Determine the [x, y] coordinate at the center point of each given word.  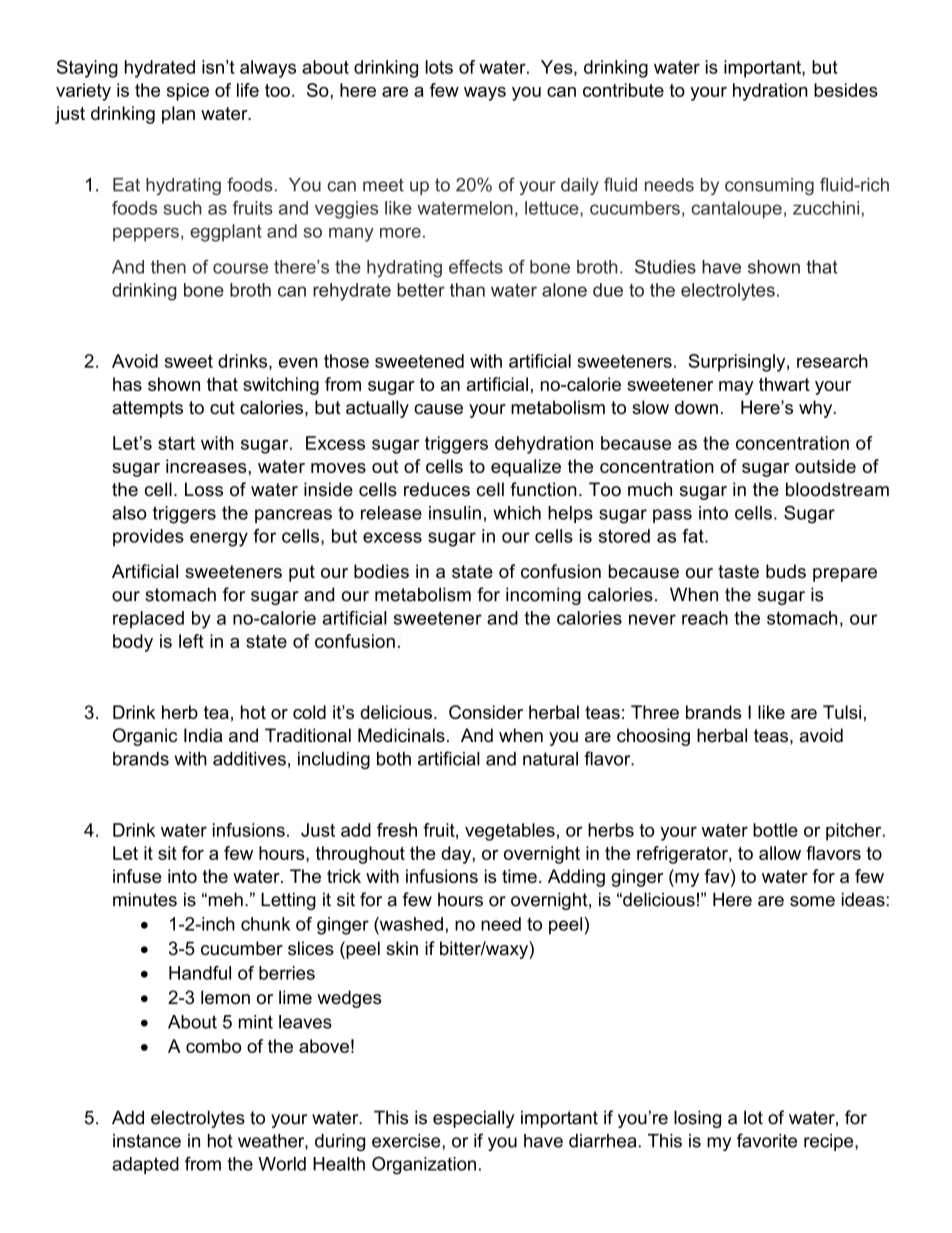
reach [705, 618]
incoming [543, 596]
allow [780, 853]
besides [846, 90]
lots [439, 67]
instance [147, 1141]
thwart [784, 384]
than [467, 290]
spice [188, 92]
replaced [148, 619]
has [127, 384]
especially [473, 1119]
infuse [137, 876]
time [519, 876]
